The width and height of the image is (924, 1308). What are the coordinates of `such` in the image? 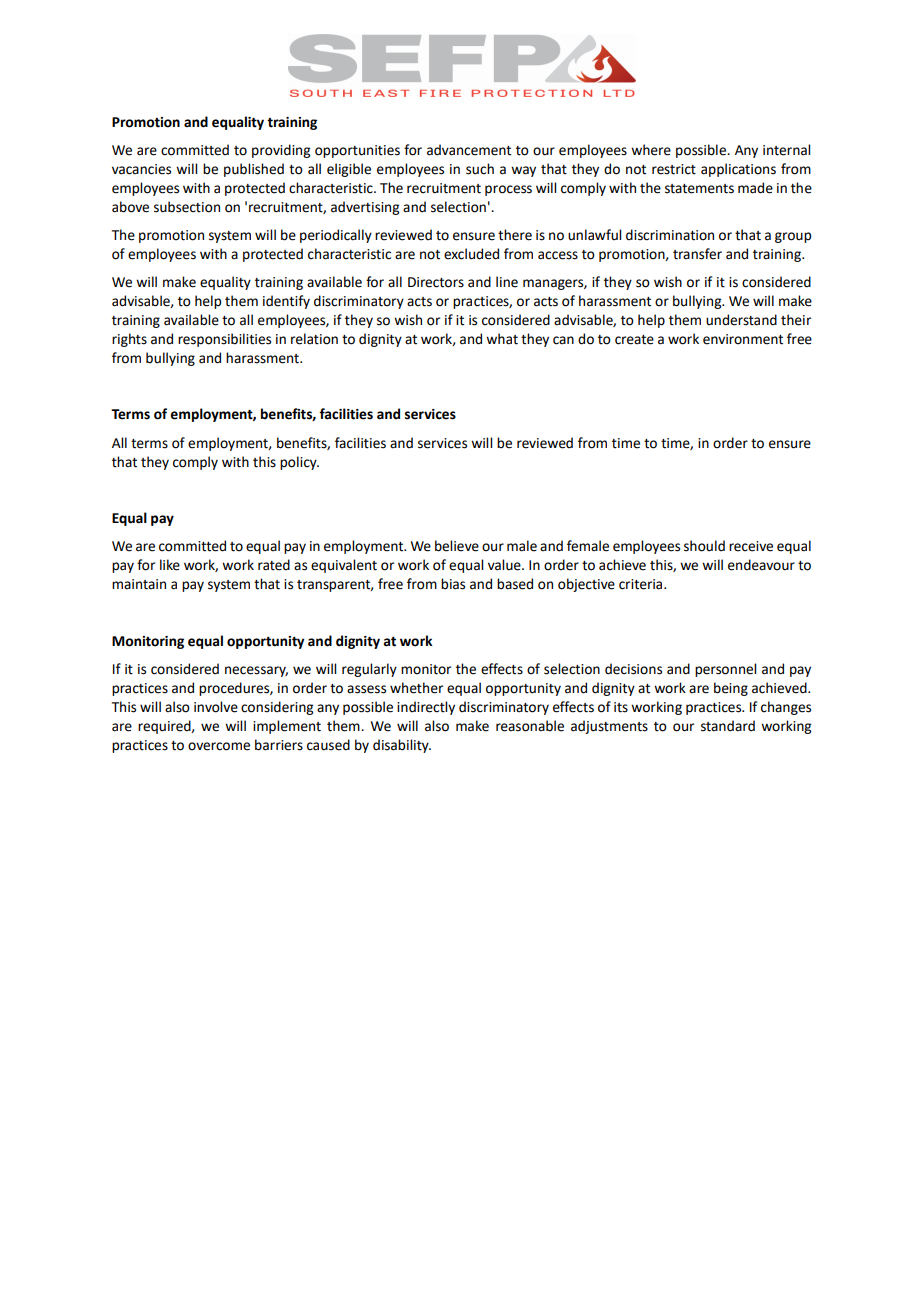 It's located at (480, 169).
